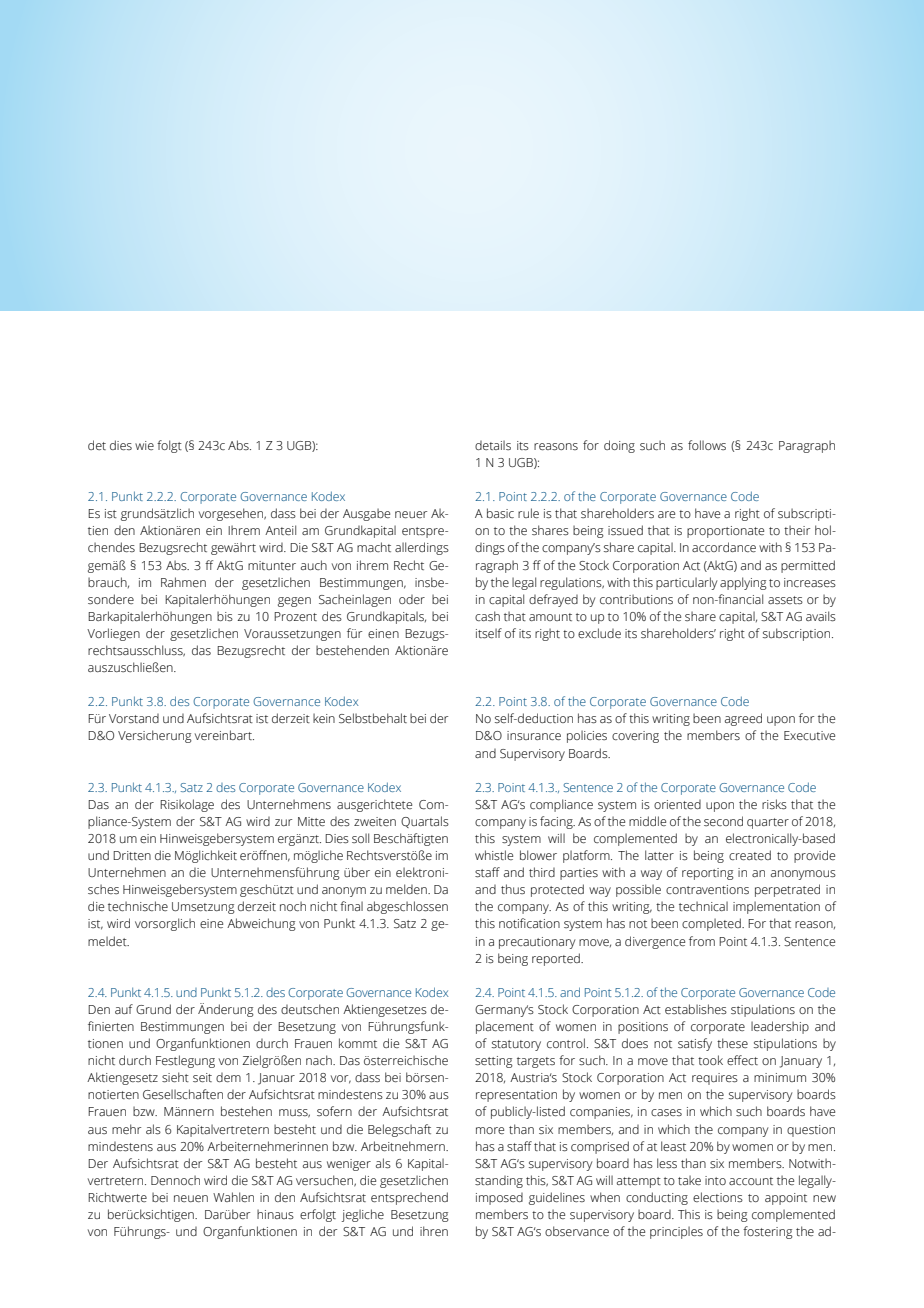 Image resolution: width=924 pixels, height=1308 pixels. What do you see at coordinates (225, 616) in the screenshot?
I see `bis` at bounding box center [225, 616].
